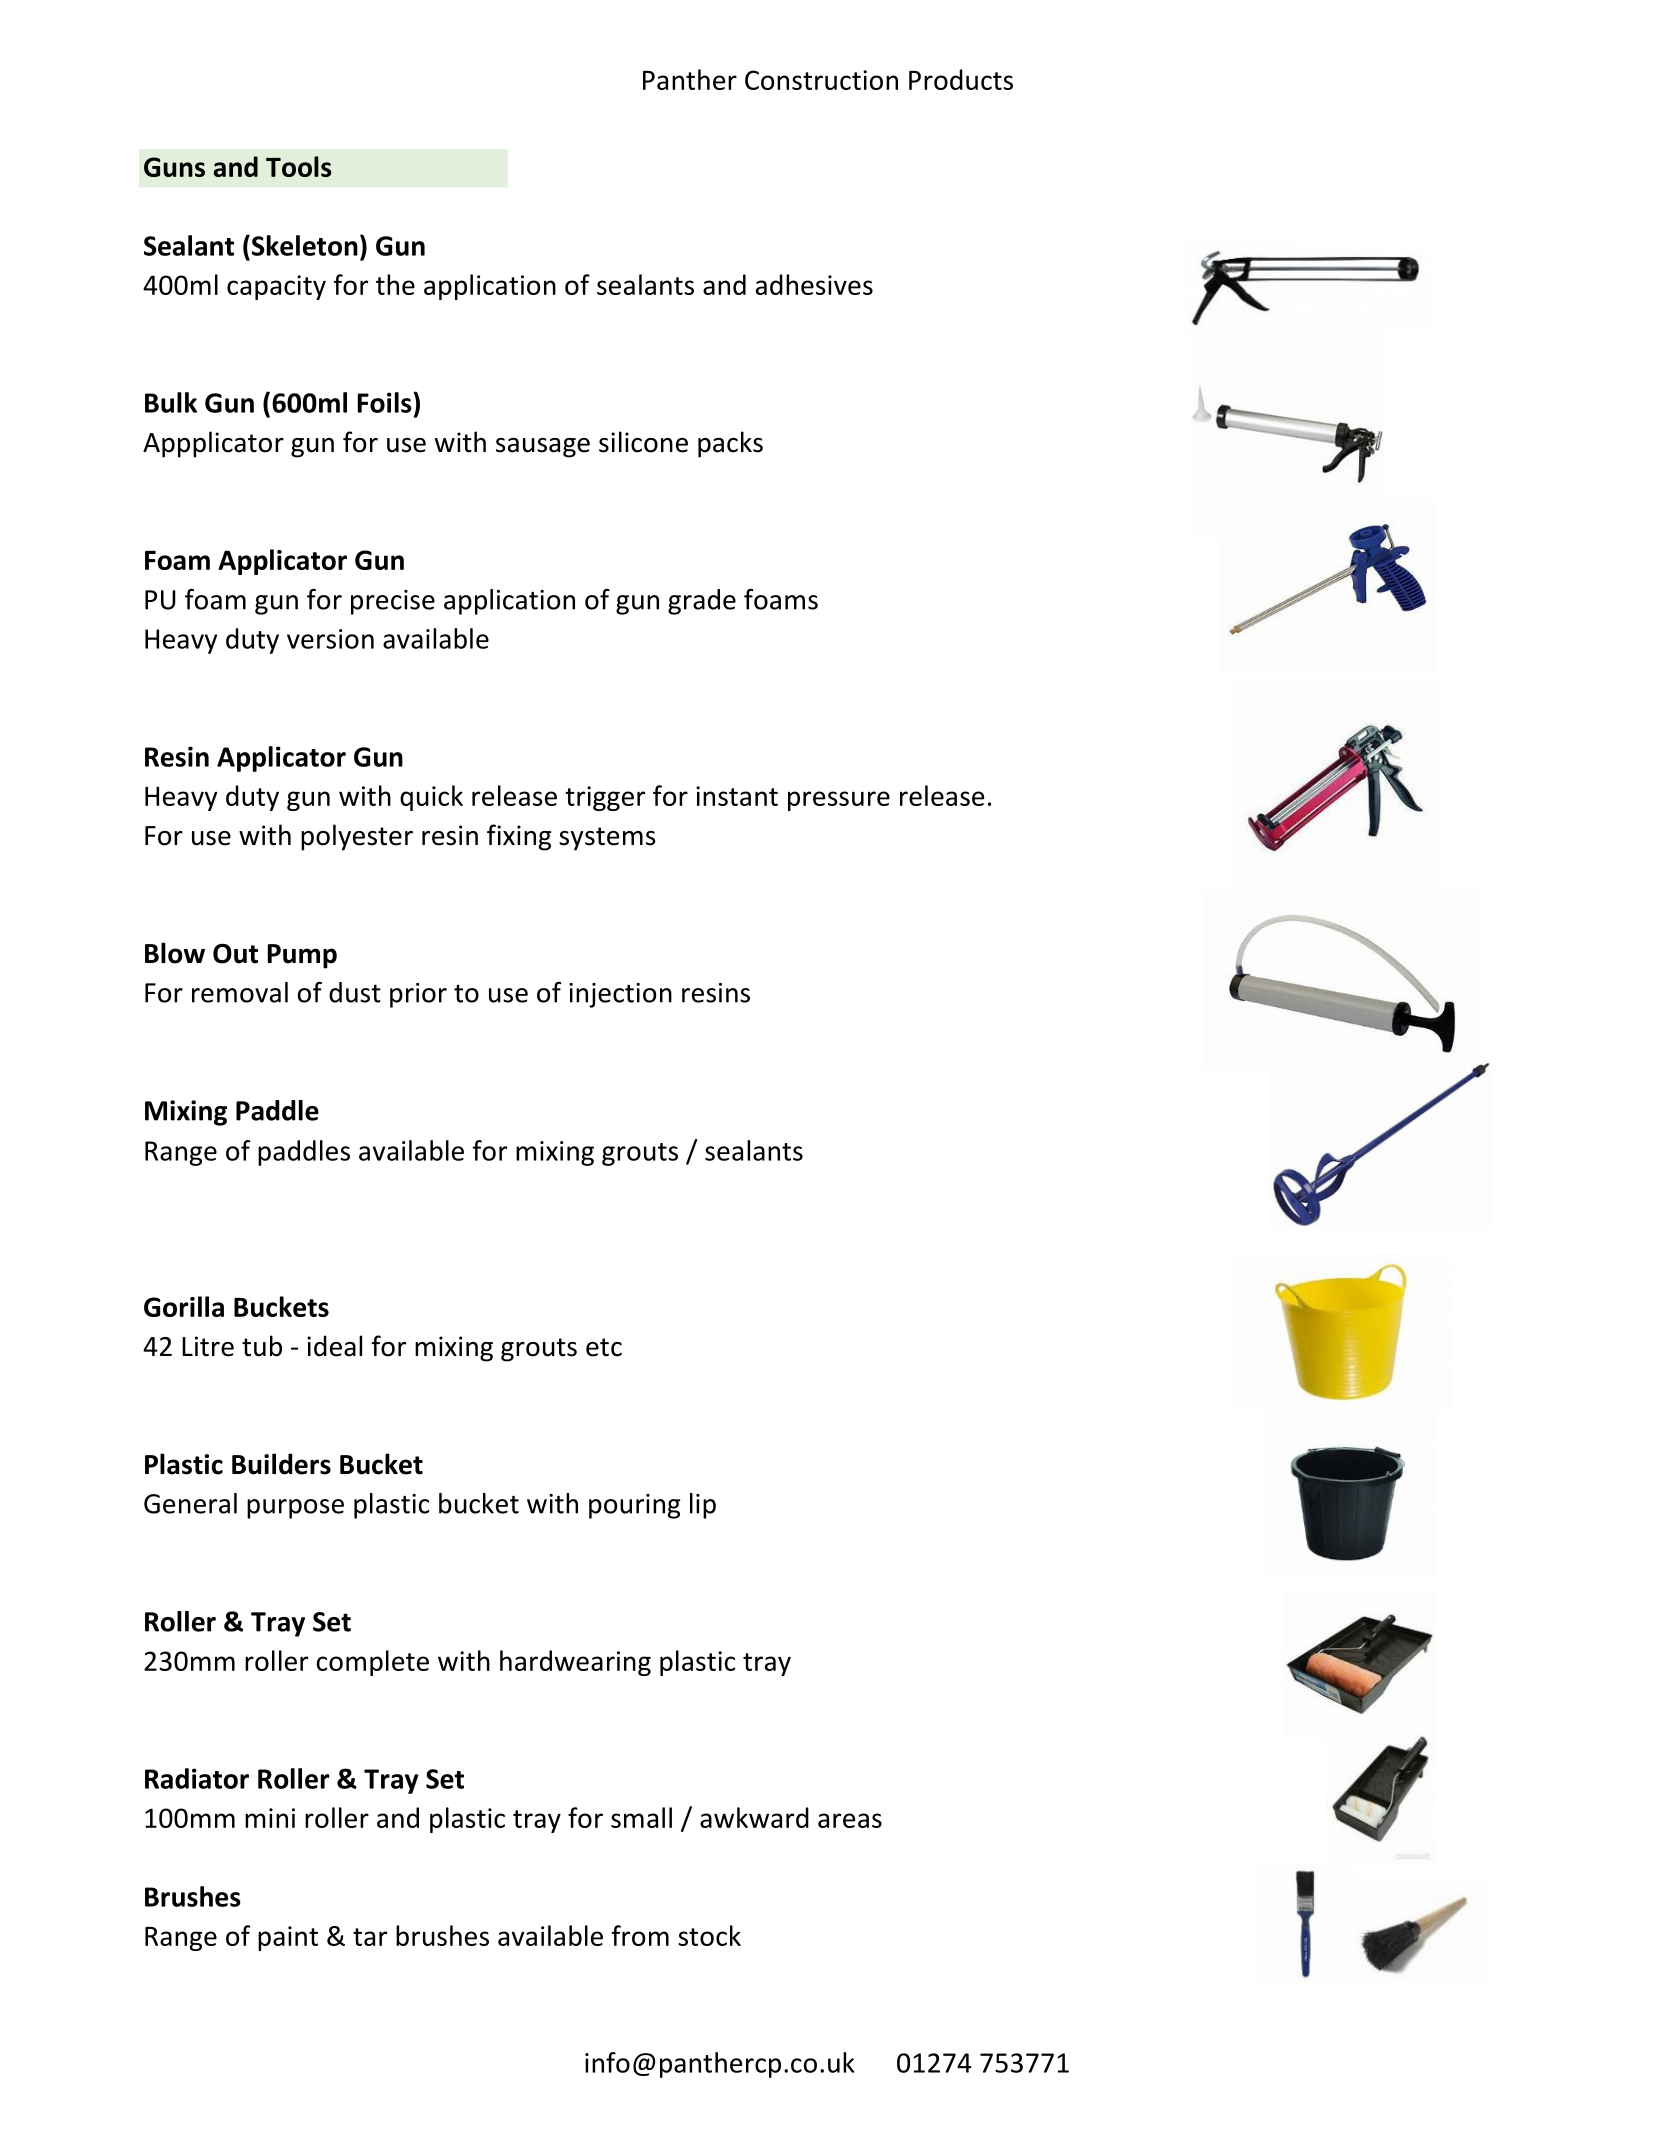 Image resolution: width=1657 pixels, height=2144 pixels. Describe the element at coordinates (288, 1938) in the document. I see `paint` at that location.
